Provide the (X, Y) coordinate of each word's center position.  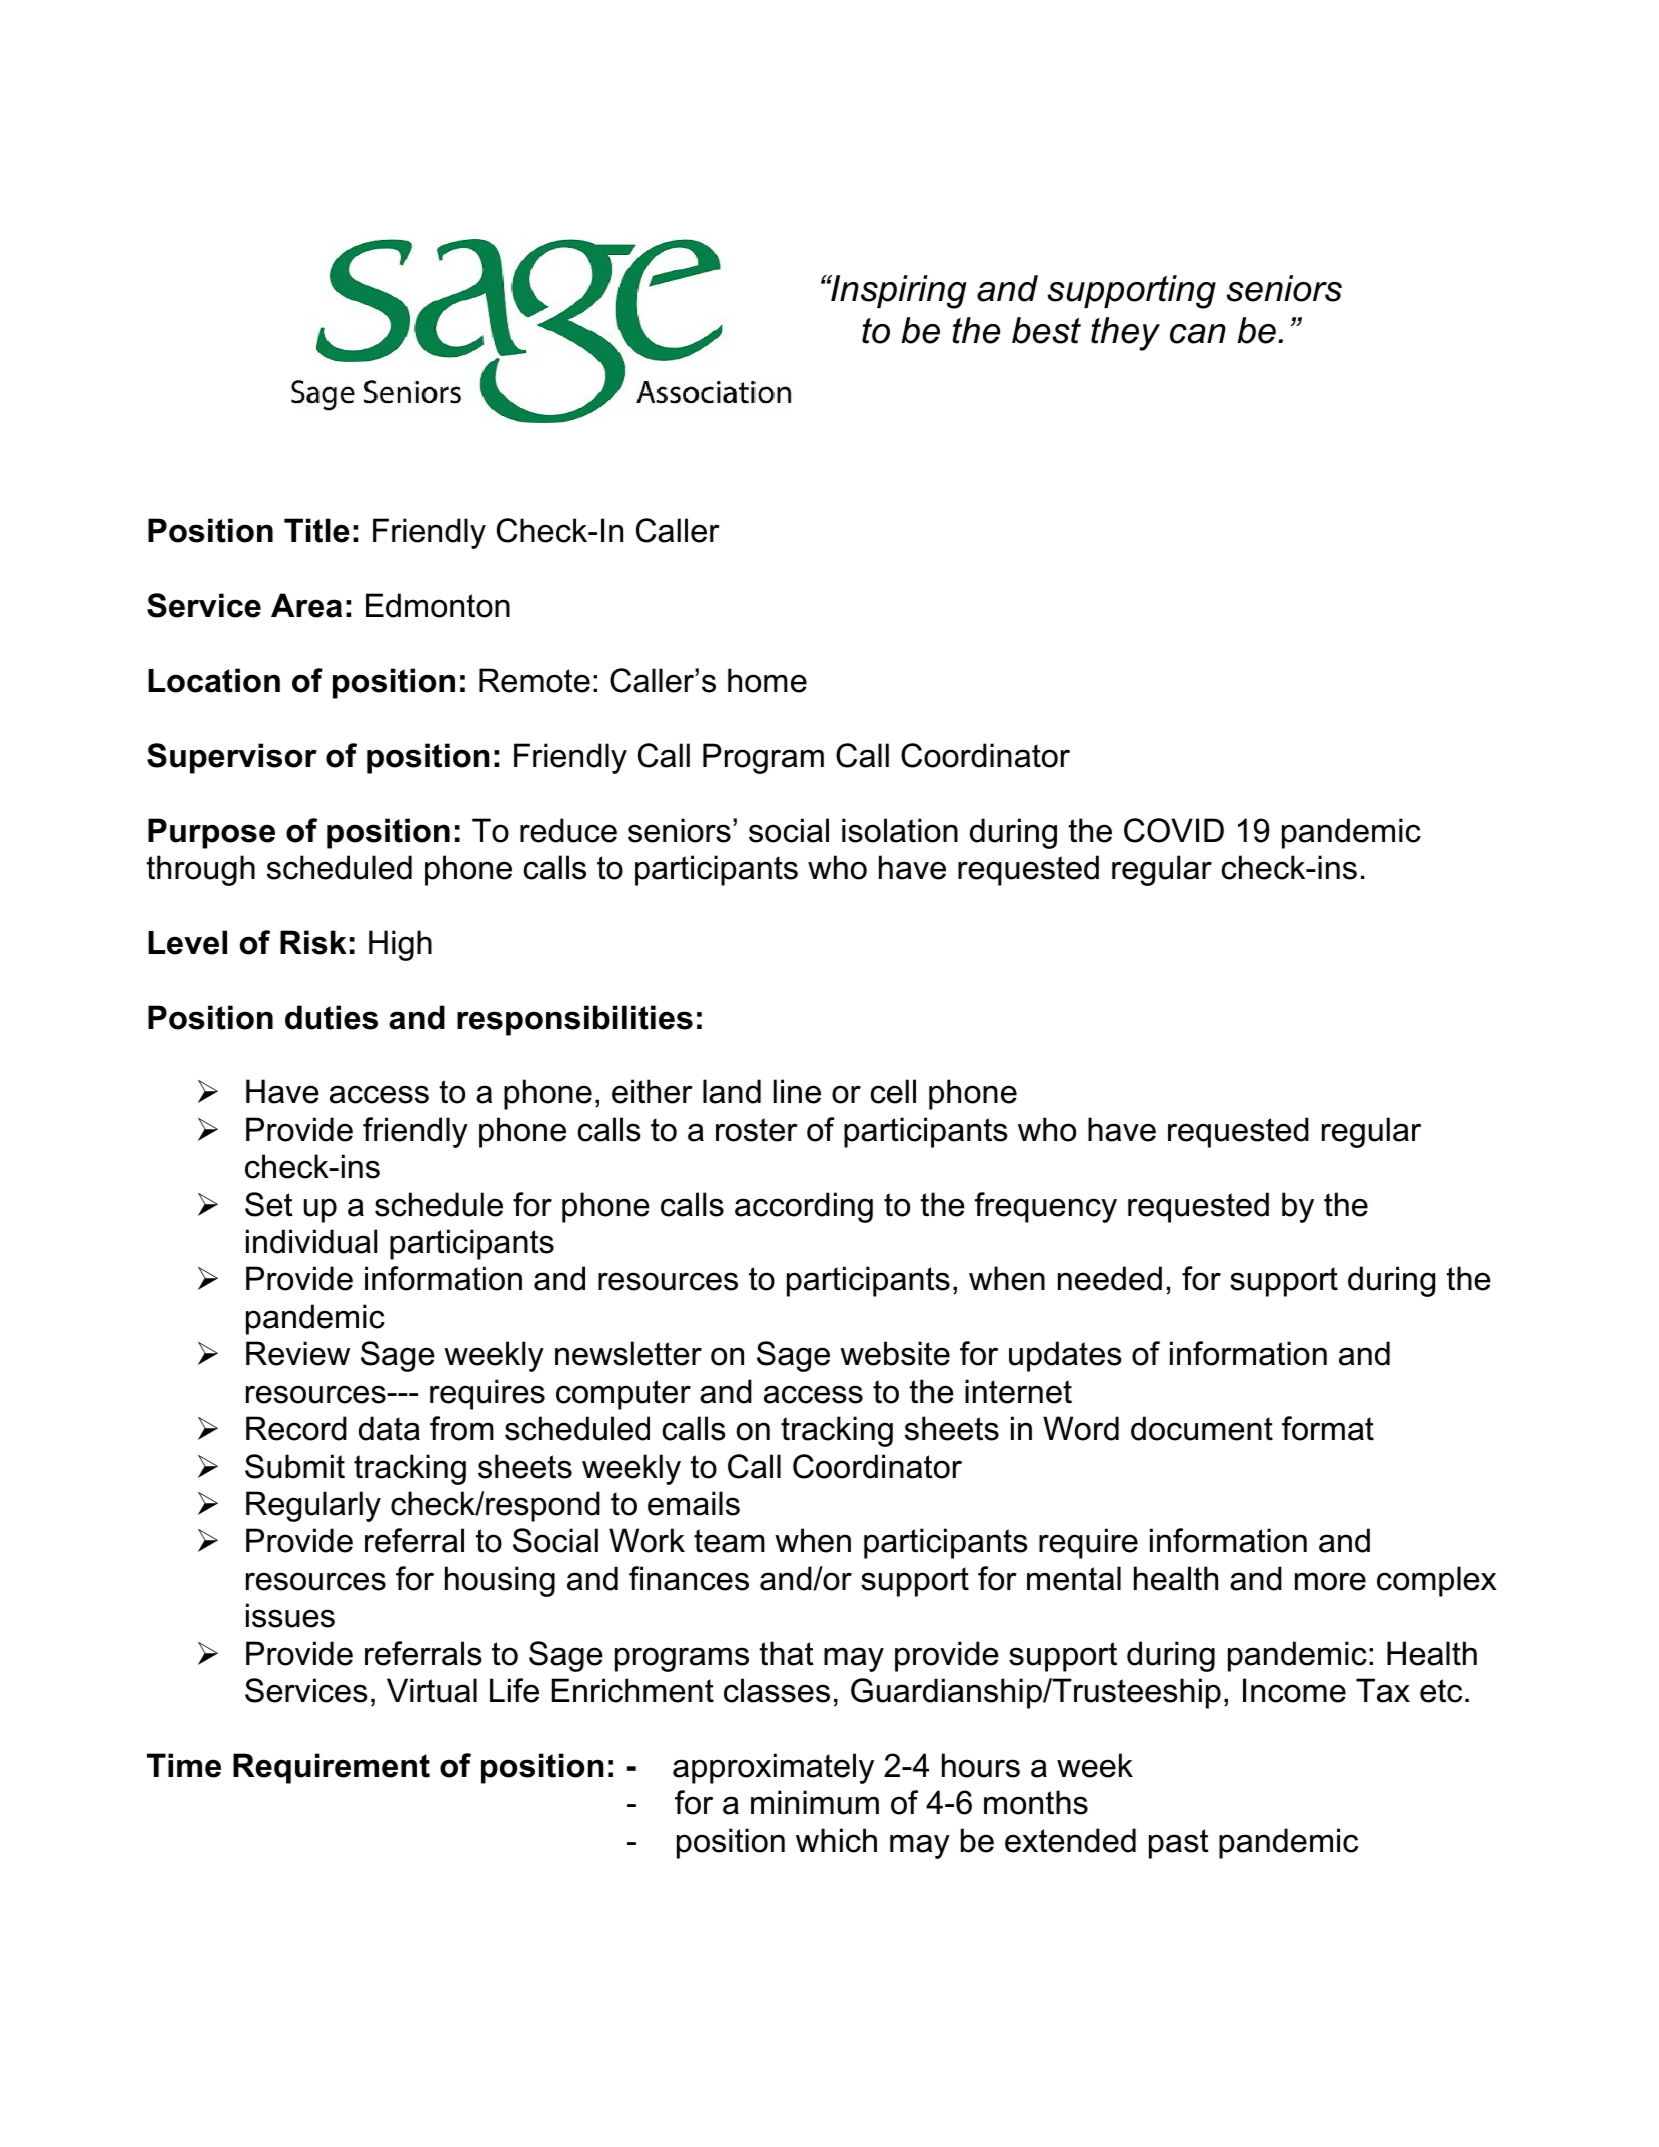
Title (317, 530)
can (1198, 334)
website (895, 1353)
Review (298, 1353)
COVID (1174, 830)
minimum (815, 1802)
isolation (900, 830)
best (1046, 330)
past (1179, 1844)
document (1202, 1428)
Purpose (211, 833)
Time (184, 1765)
